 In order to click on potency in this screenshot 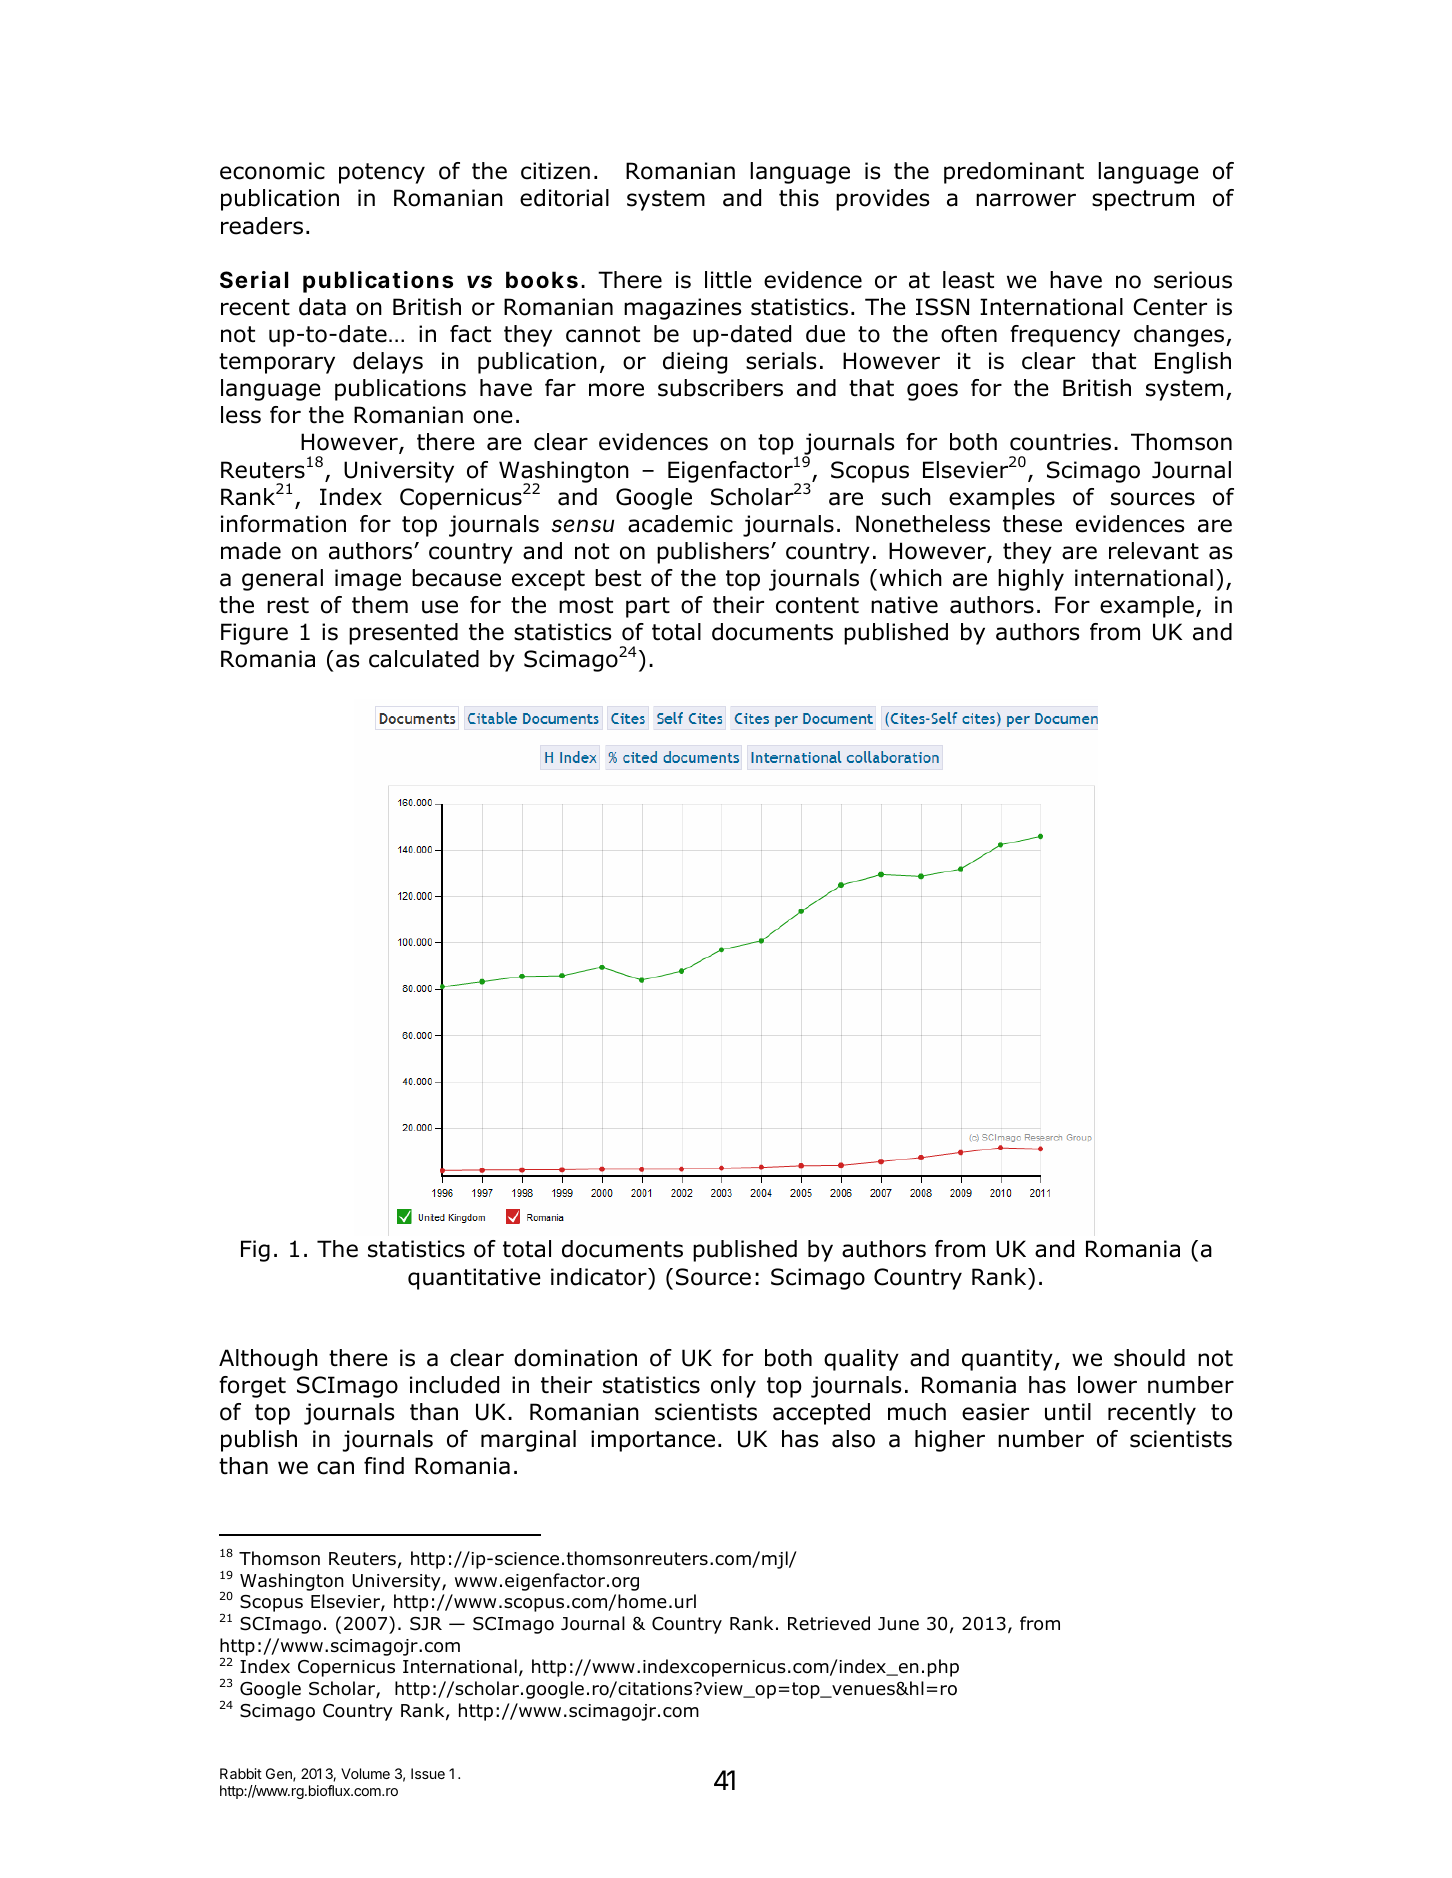, I will do `click(382, 173)`.
